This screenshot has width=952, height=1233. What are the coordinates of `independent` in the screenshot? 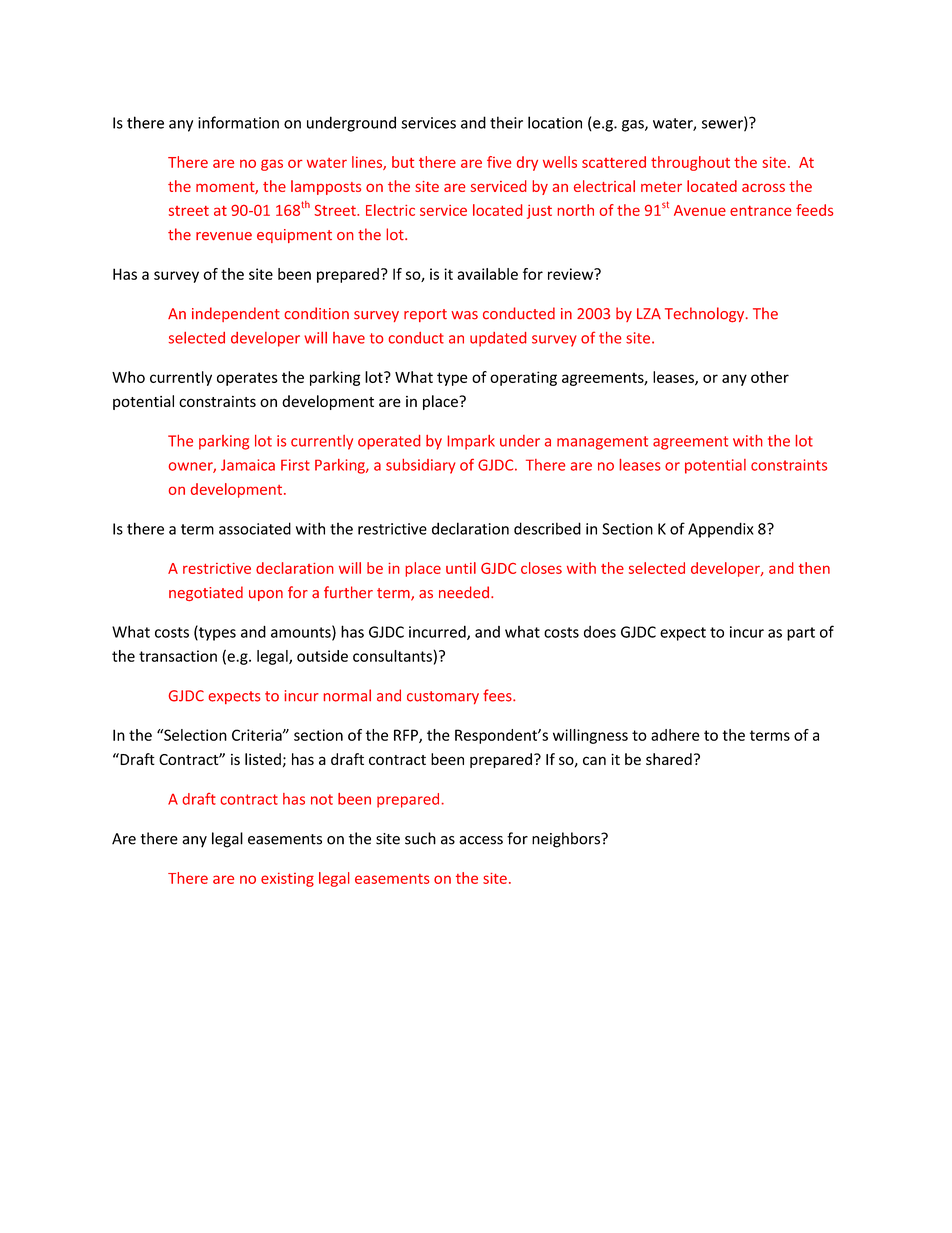 It's located at (236, 314).
